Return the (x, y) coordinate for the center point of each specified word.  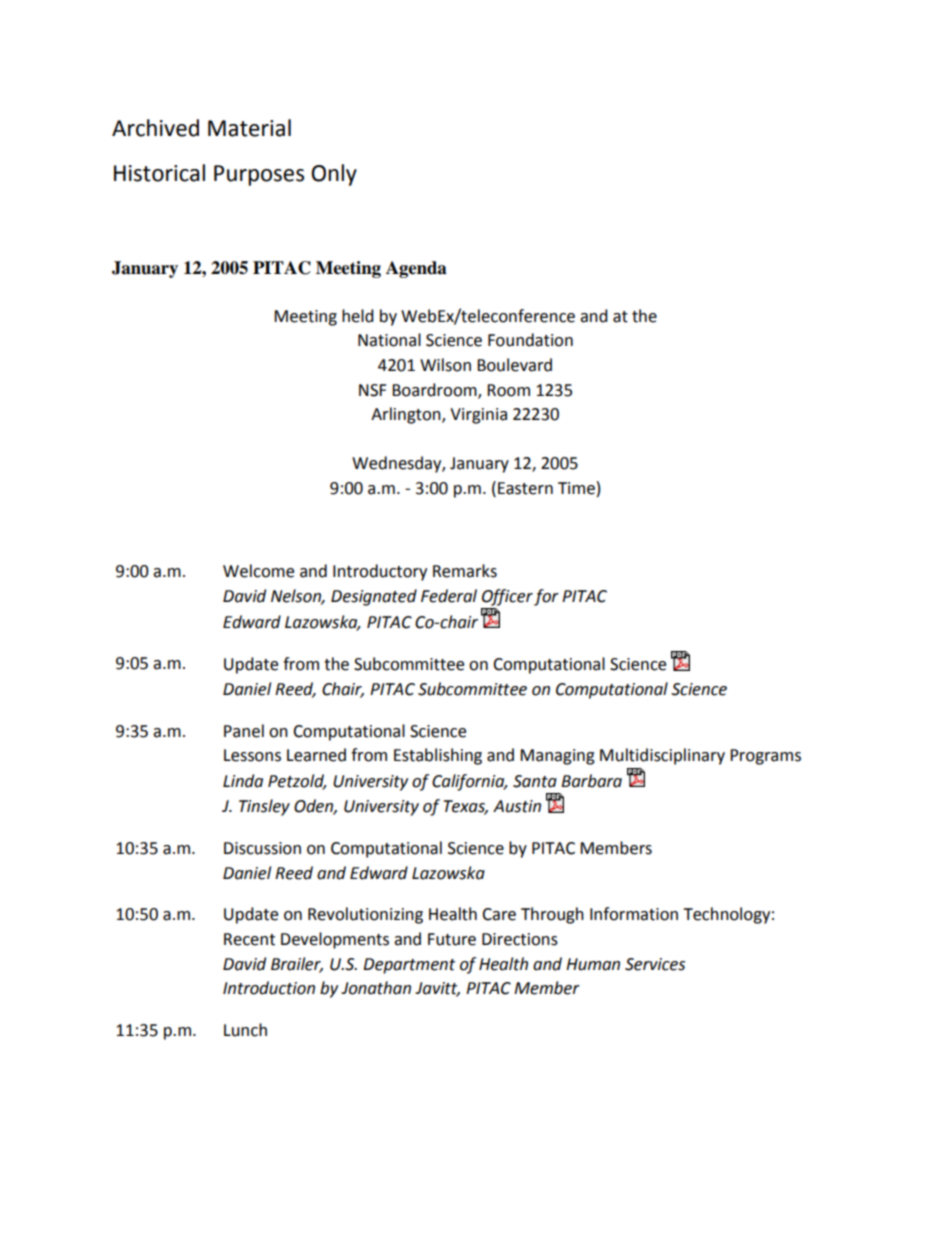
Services (655, 964)
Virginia (478, 416)
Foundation (530, 340)
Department (409, 966)
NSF (372, 390)
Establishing (438, 756)
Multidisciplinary (662, 756)
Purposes (259, 175)
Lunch (245, 1030)
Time (576, 488)
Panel (244, 731)
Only (334, 175)
